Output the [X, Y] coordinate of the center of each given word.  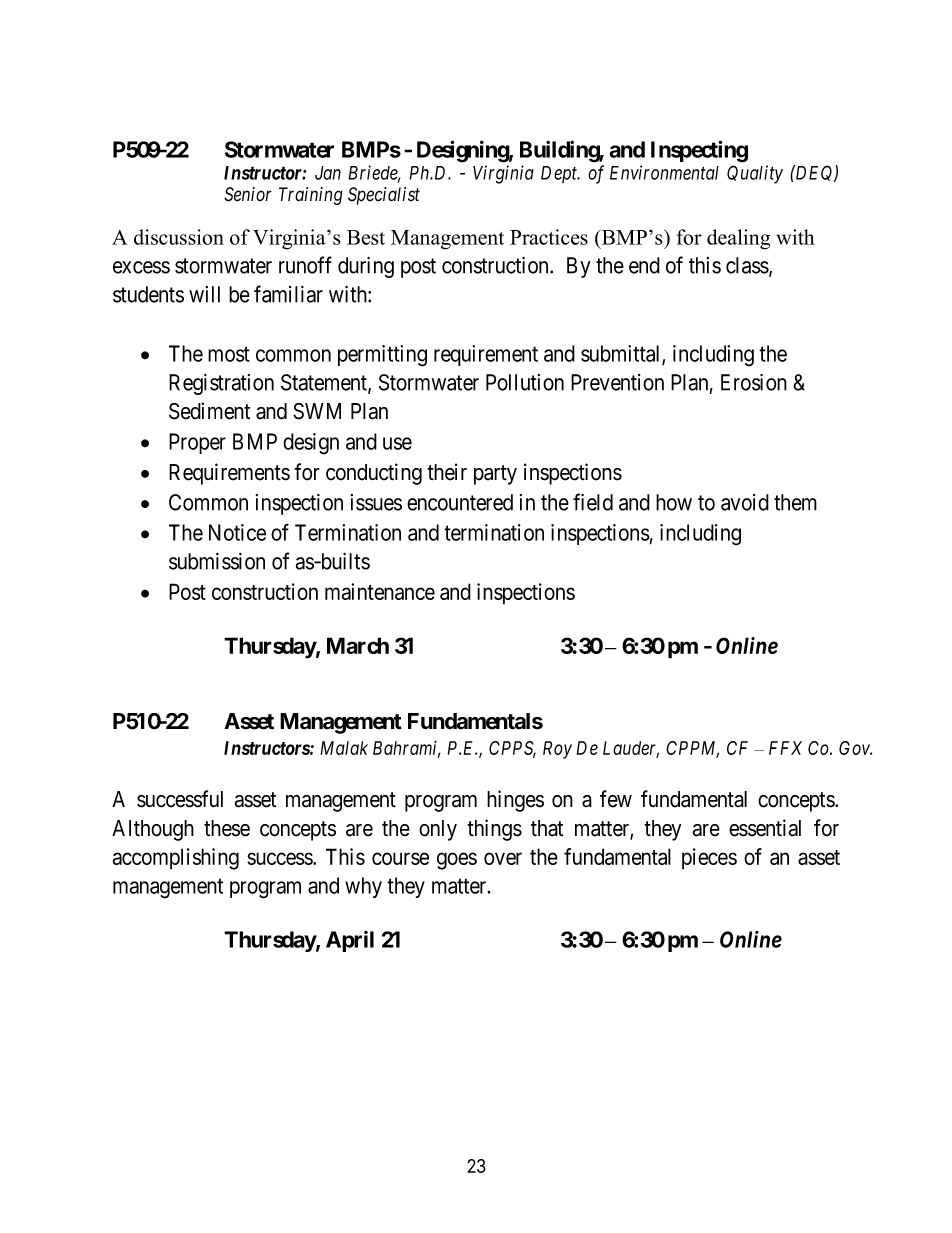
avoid [745, 502]
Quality [755, 174]
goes [457, 861]
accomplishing [176, 859]
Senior [248, 194]
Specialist [384, 196]
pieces [709, 859]
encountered [460, 502]
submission [217, 561]
